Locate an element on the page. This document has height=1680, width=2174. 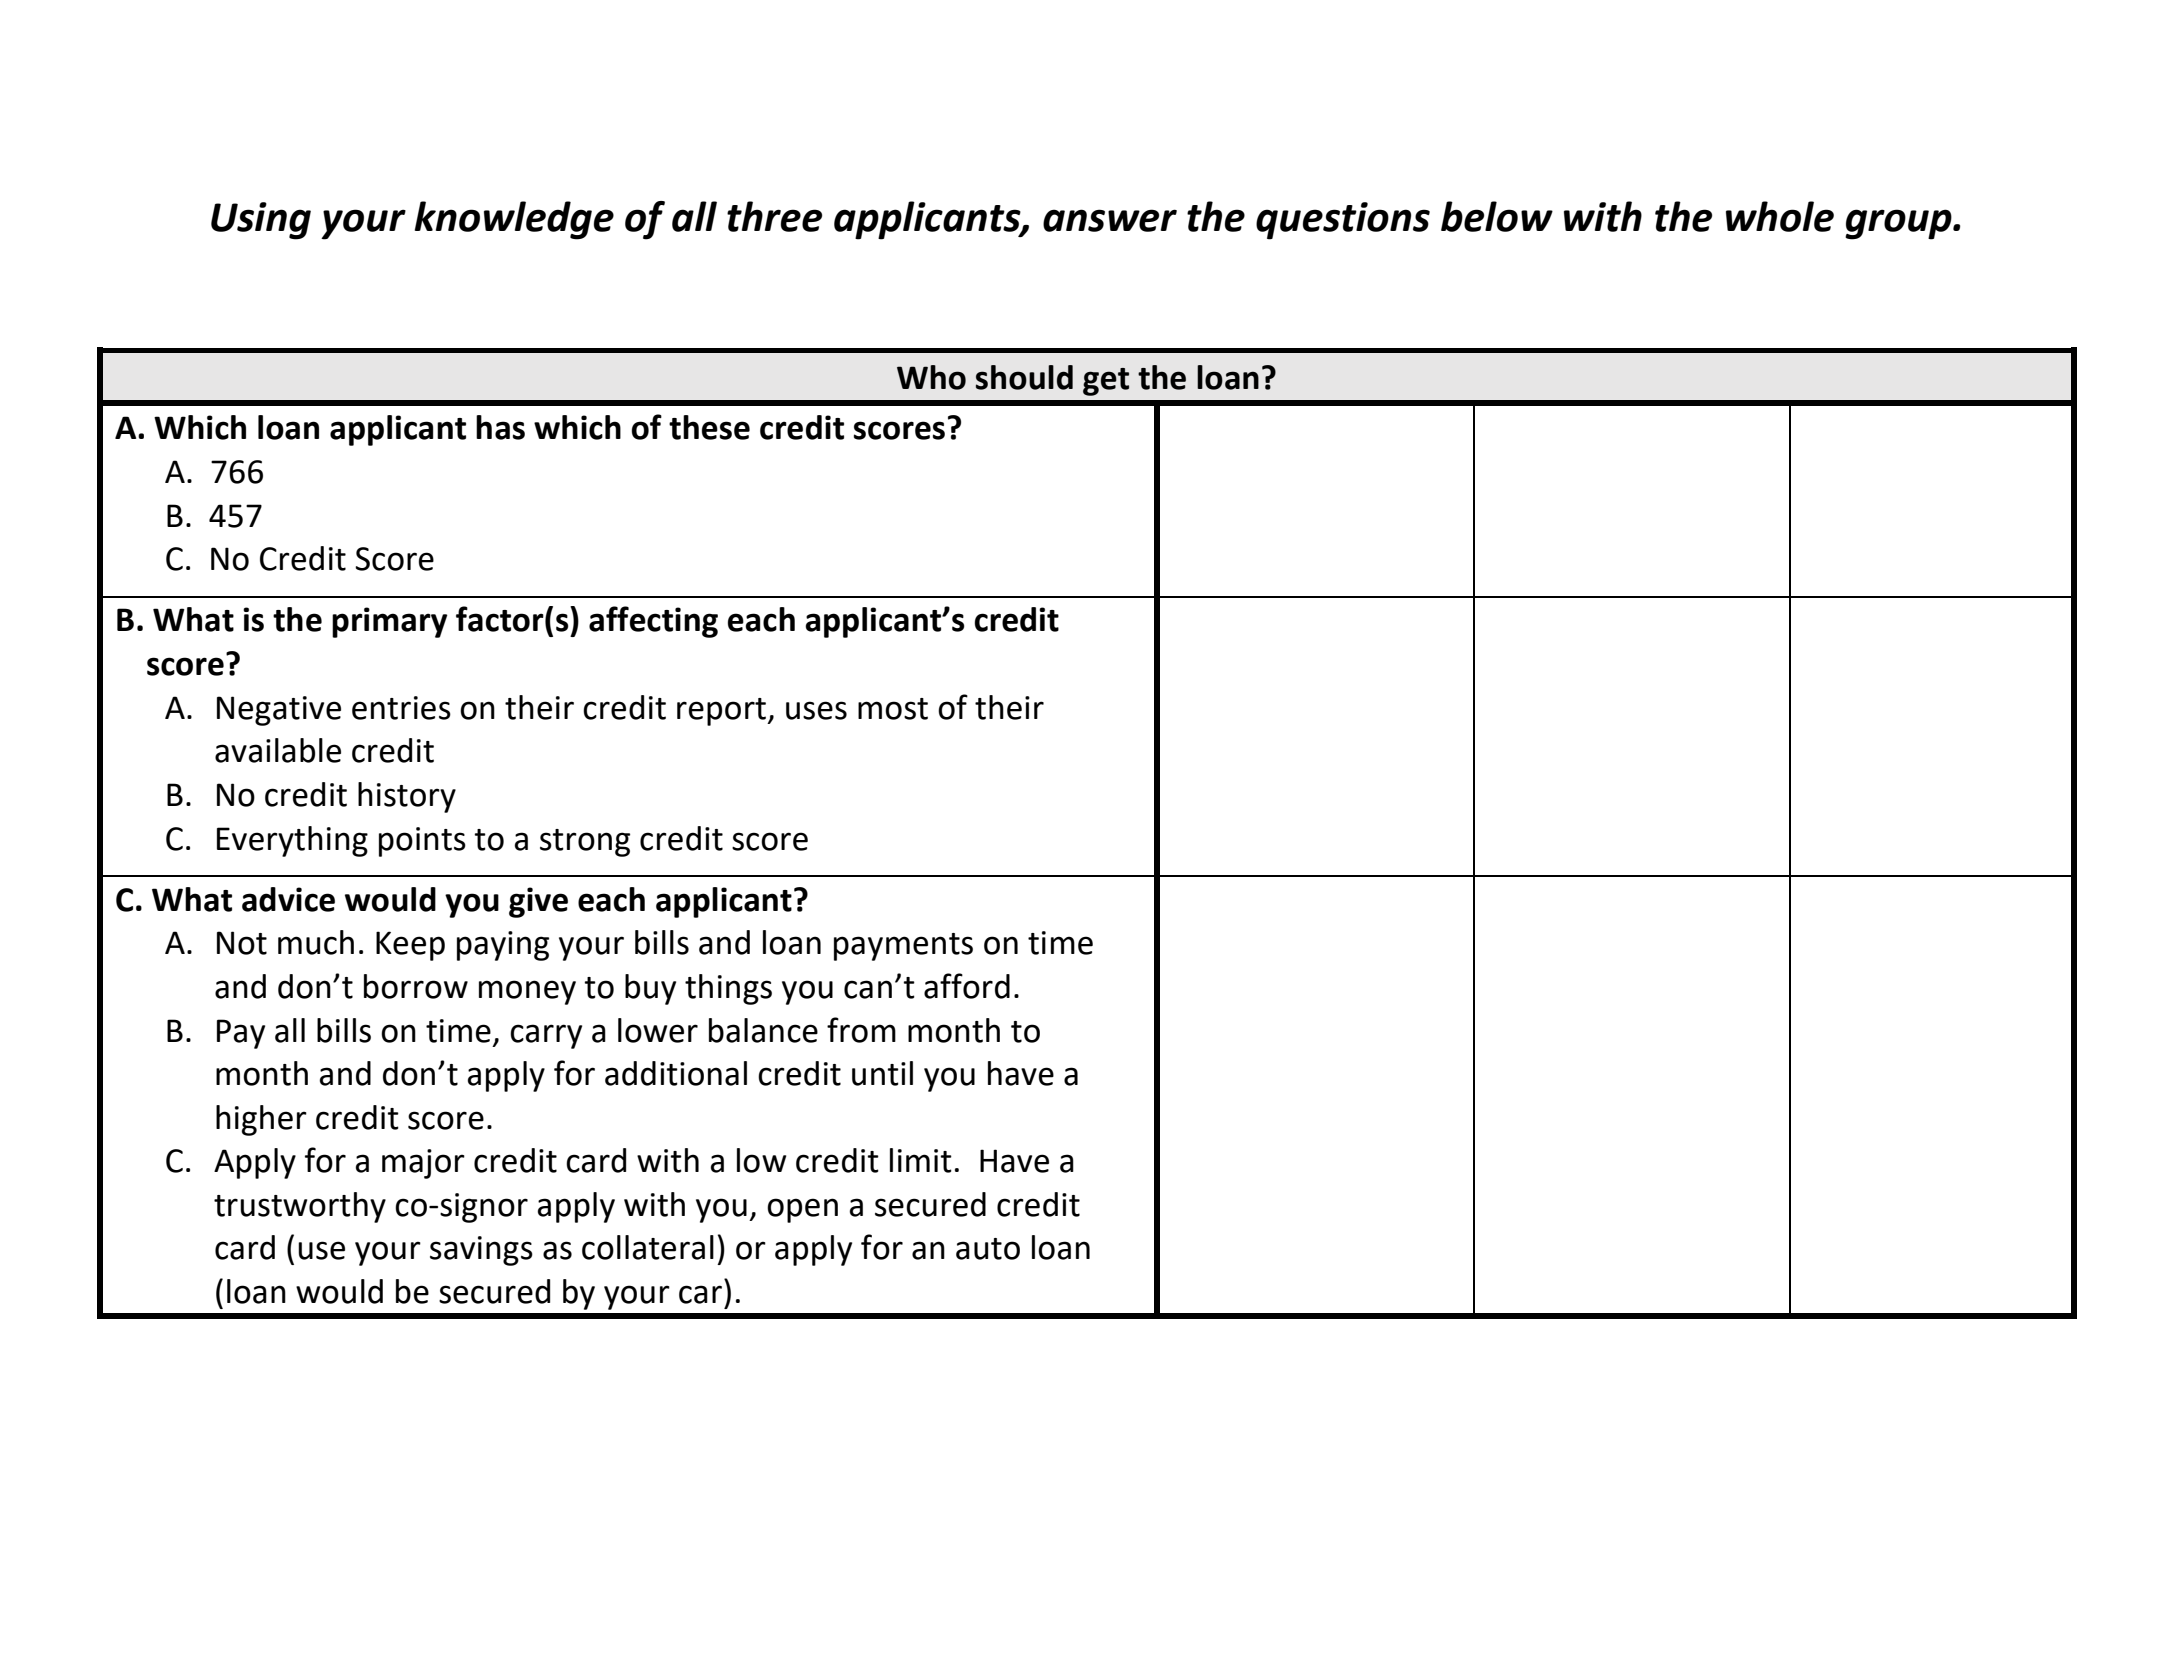
savings is located at coordinates (481, 1251).
